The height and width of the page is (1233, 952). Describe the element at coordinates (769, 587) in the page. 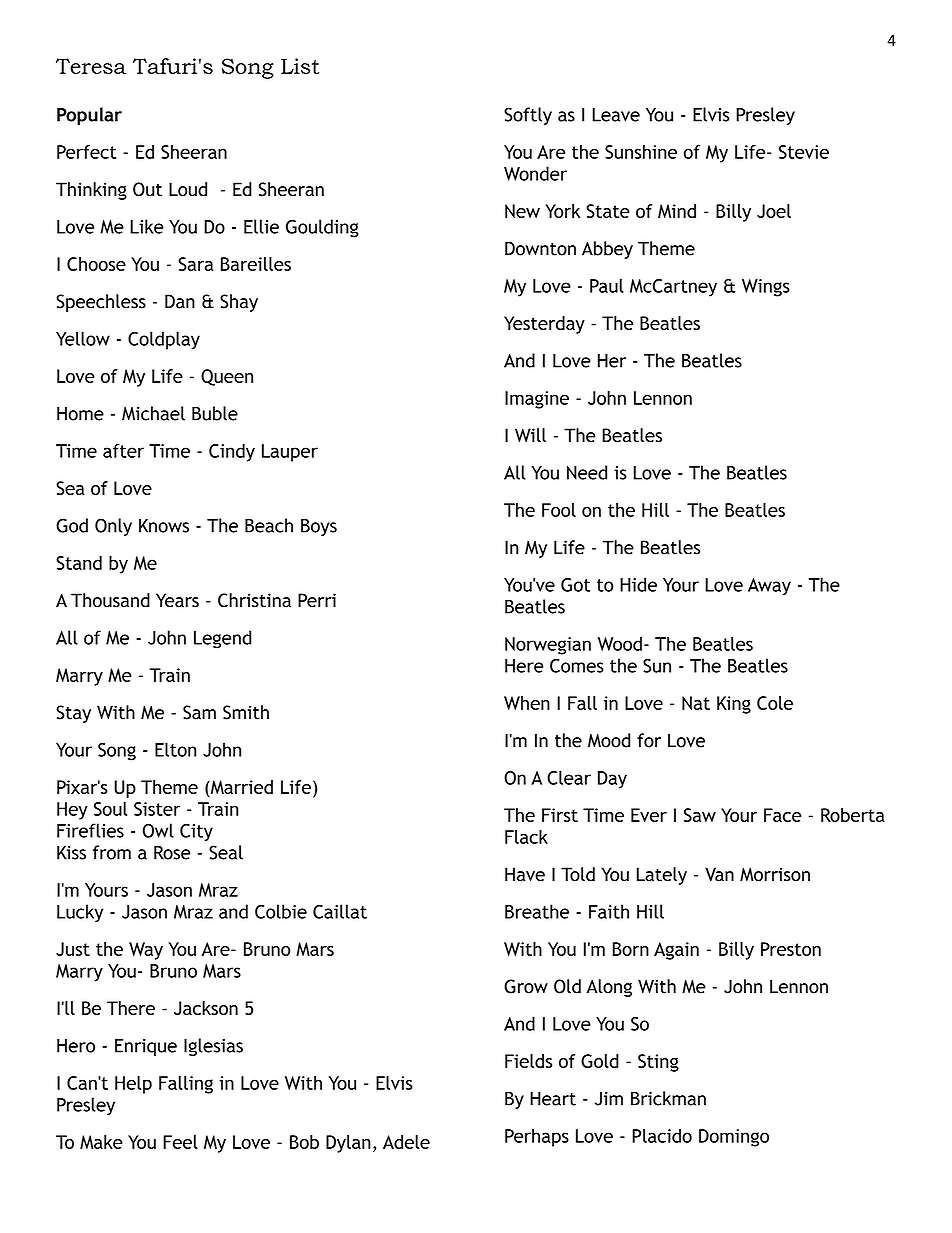

I see `Away` at that location.
